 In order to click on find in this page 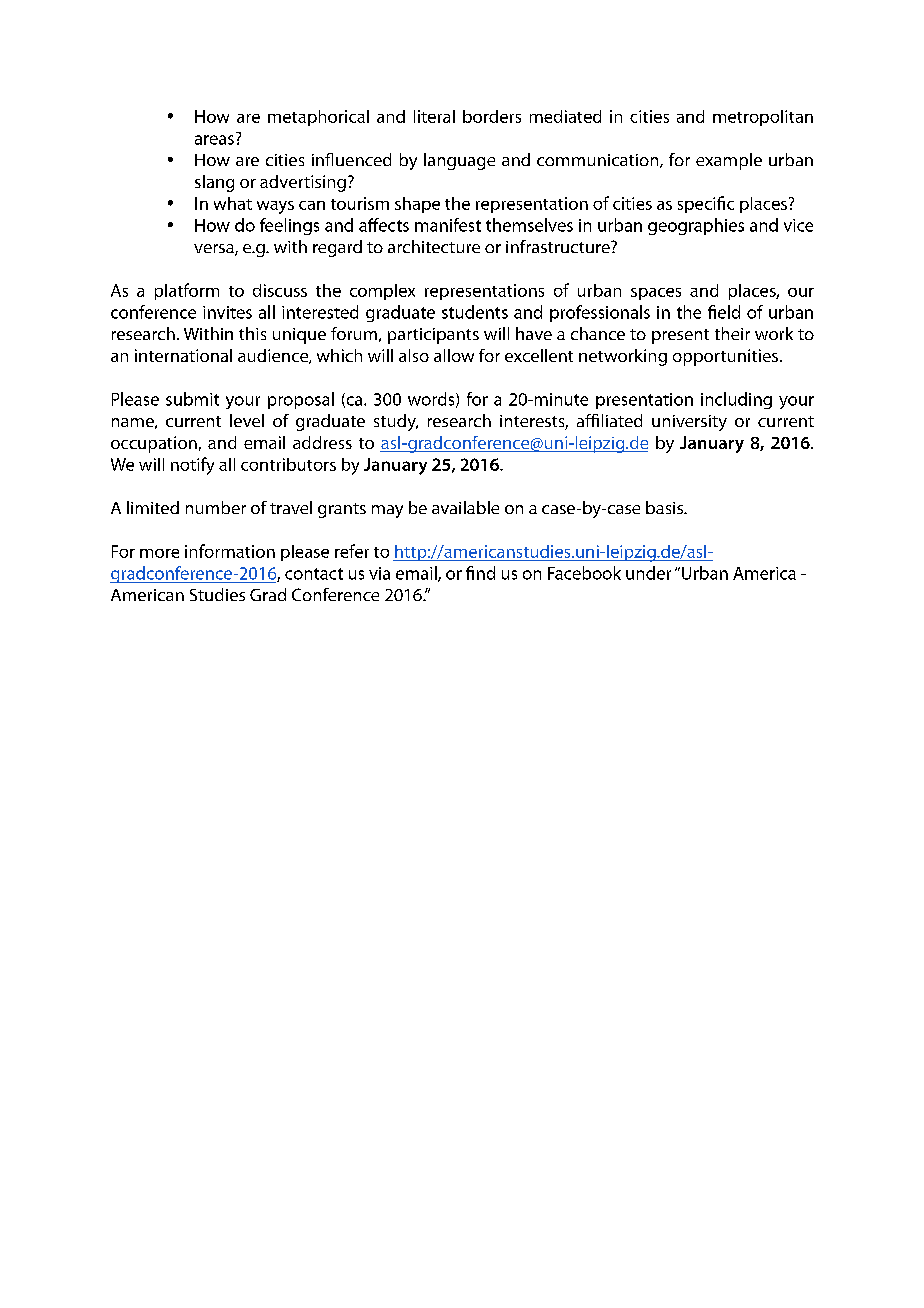, I will do `click(480, 573)`.
